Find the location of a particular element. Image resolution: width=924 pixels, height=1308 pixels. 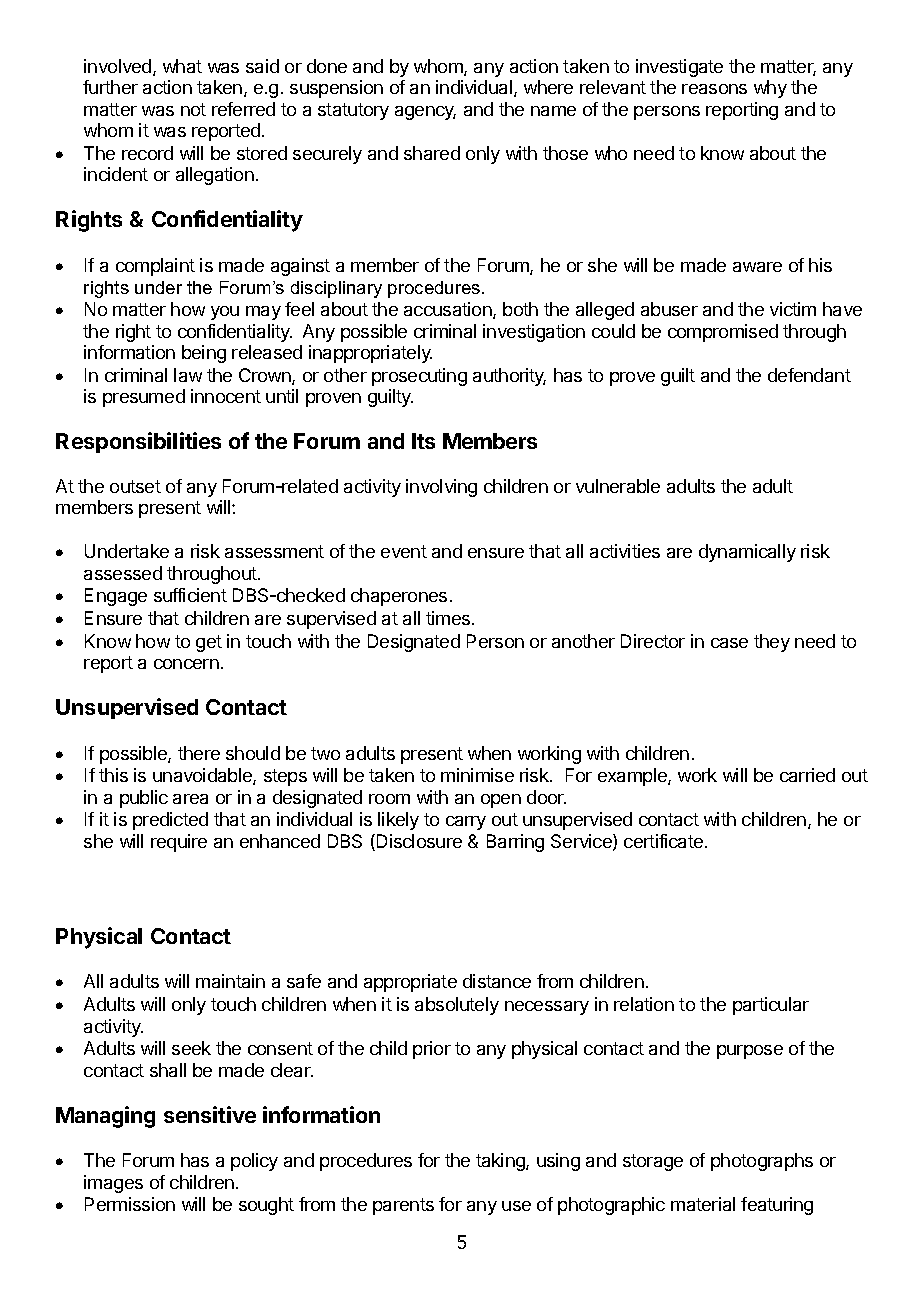

agency is located at coordinates (425, 113).
